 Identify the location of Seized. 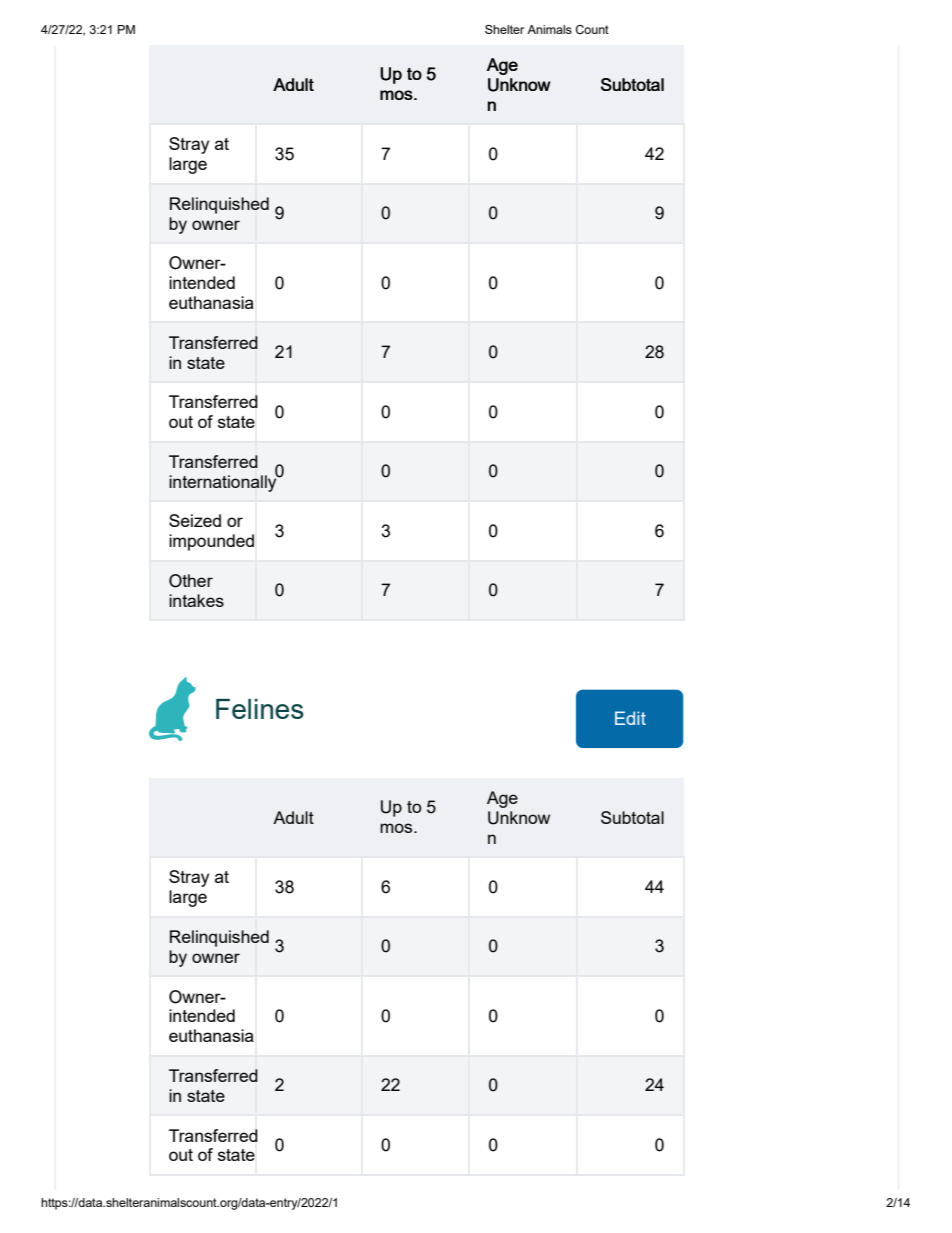
(195, 520).
